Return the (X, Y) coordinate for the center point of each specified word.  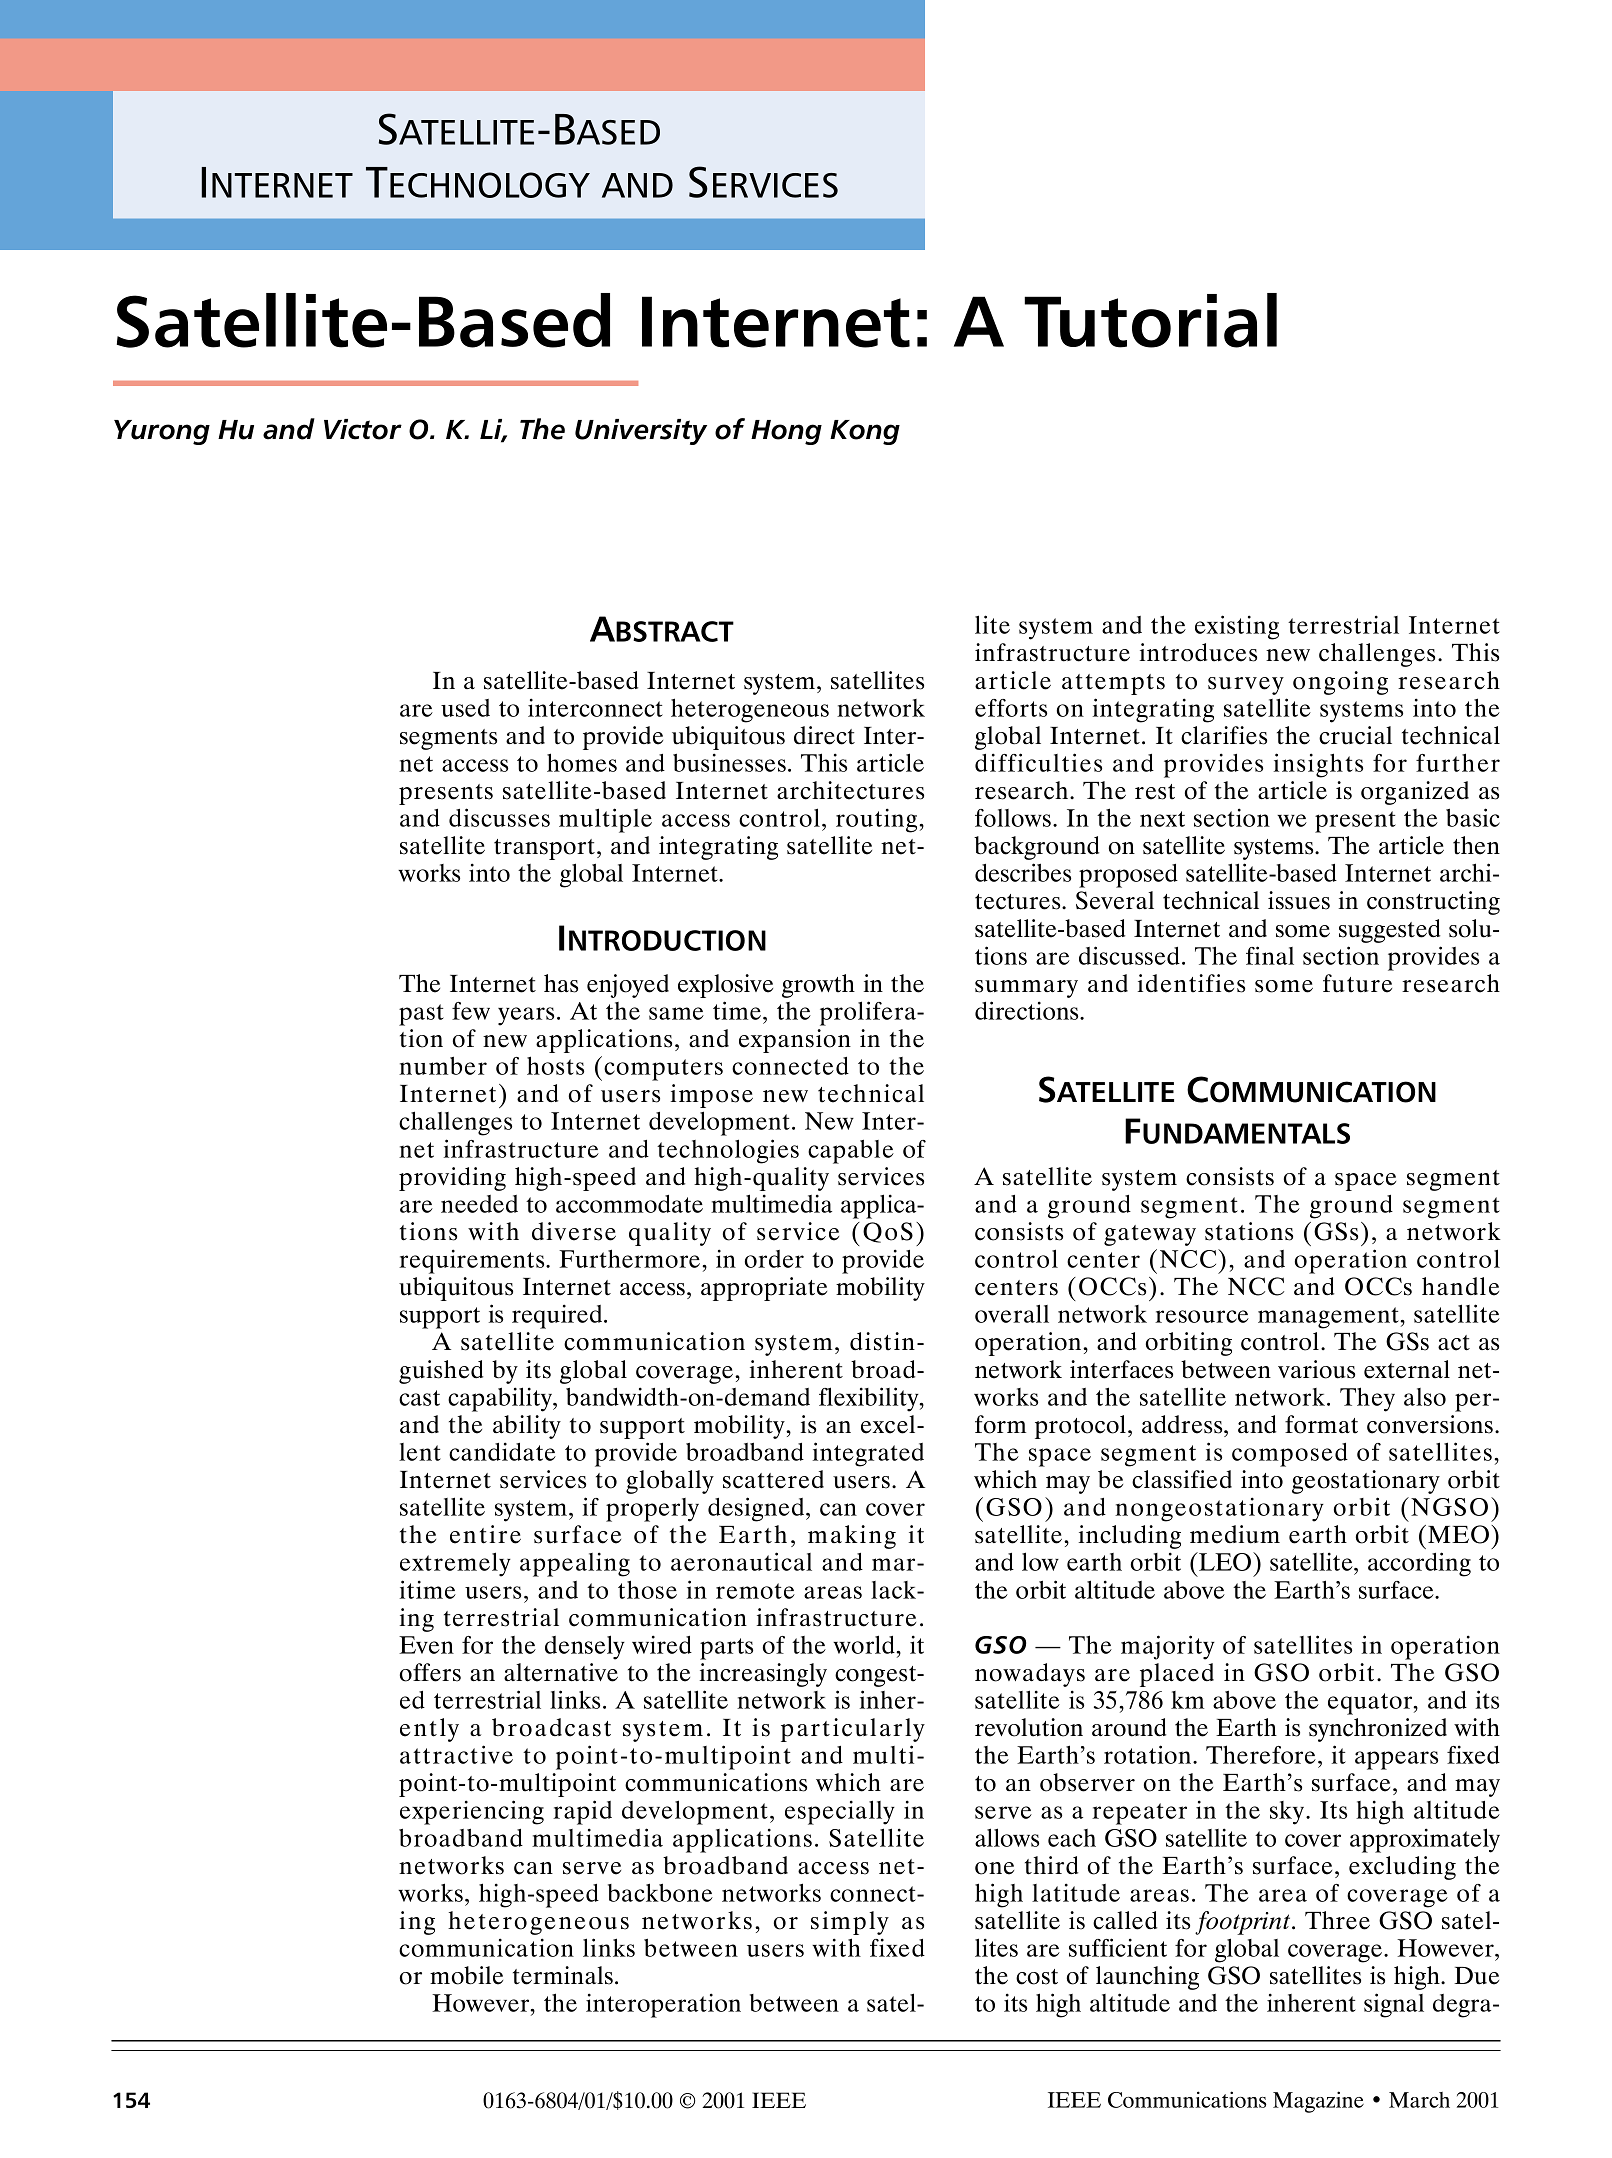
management (1329, 1318)
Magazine (1318, 2102)
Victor (363, 429)
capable (851, 1151)
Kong (865, 432)
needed (479, 1204)
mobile (466, 1975)
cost (1037, 1977)
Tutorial (1150, 320)
